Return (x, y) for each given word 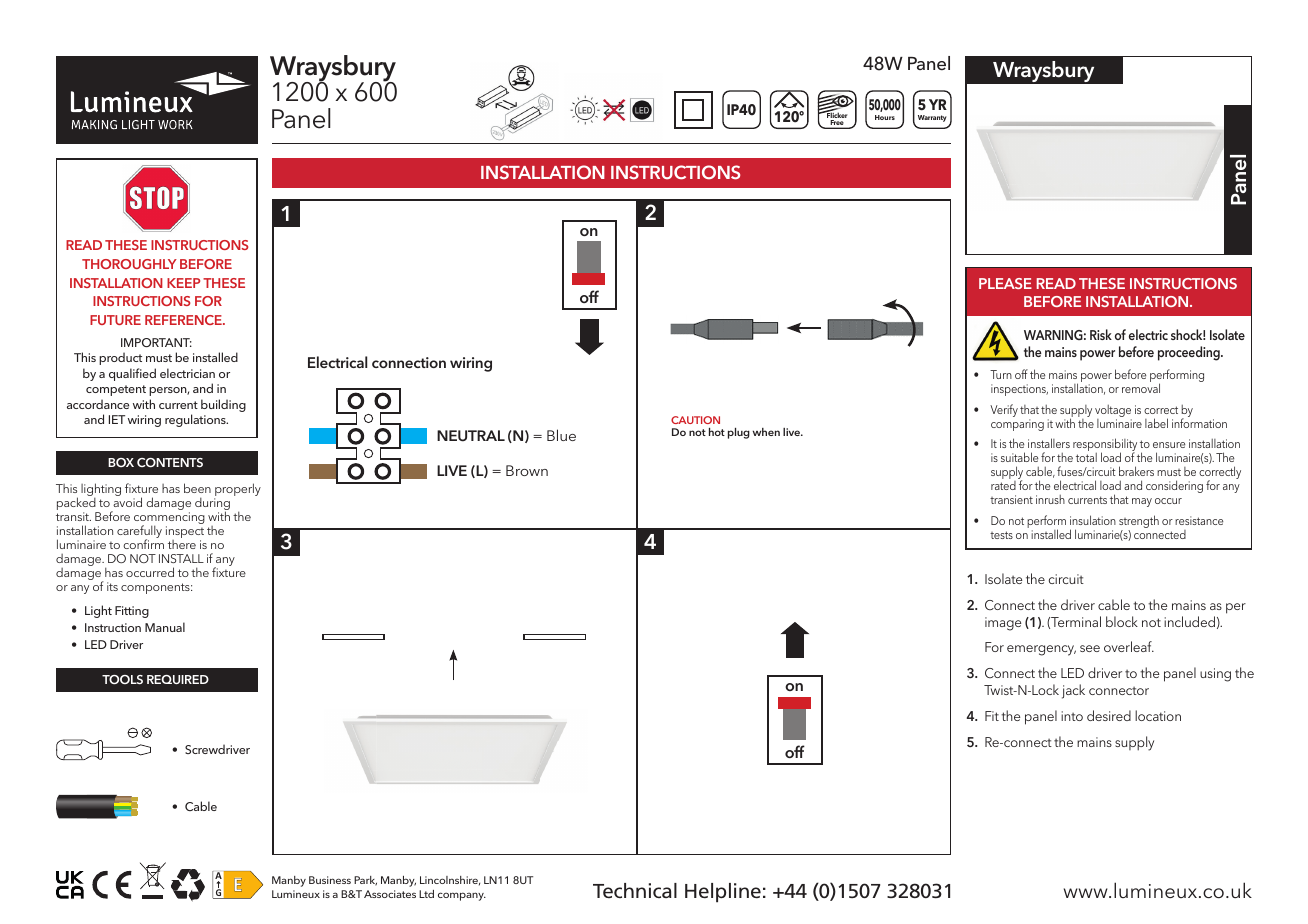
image (1003, 624)
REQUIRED (178, 679)
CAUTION (695, 420)
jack (1073, 691)
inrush (1050, 499)
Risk (1101, 334)
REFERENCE (184, 320)
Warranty (932, 118)
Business (330, 880)
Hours (885, 117)
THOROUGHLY (129, 264)
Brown (527, 470)
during (212, 505)
